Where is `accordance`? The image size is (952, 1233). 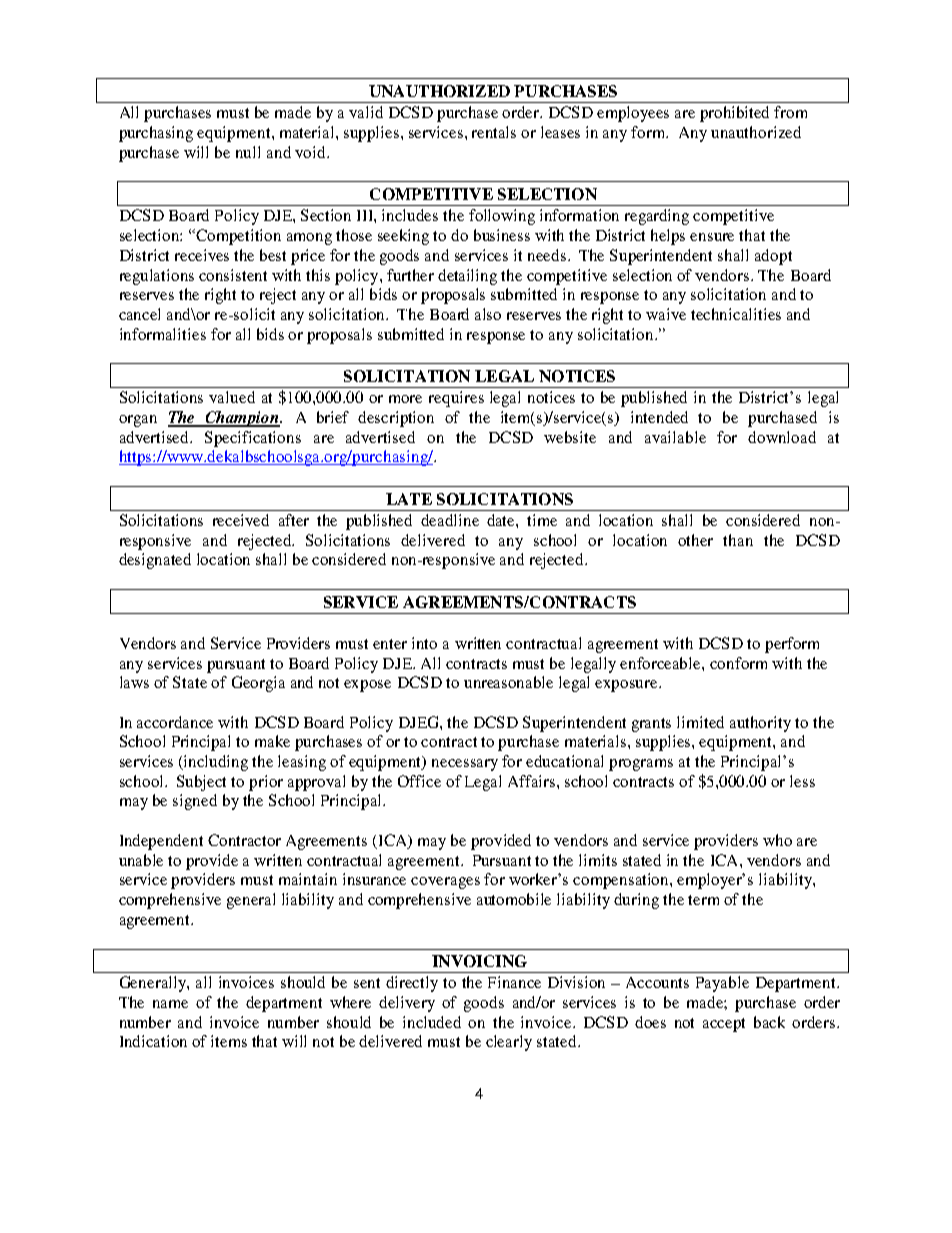
accordance is located at coordinates (175, 722).
